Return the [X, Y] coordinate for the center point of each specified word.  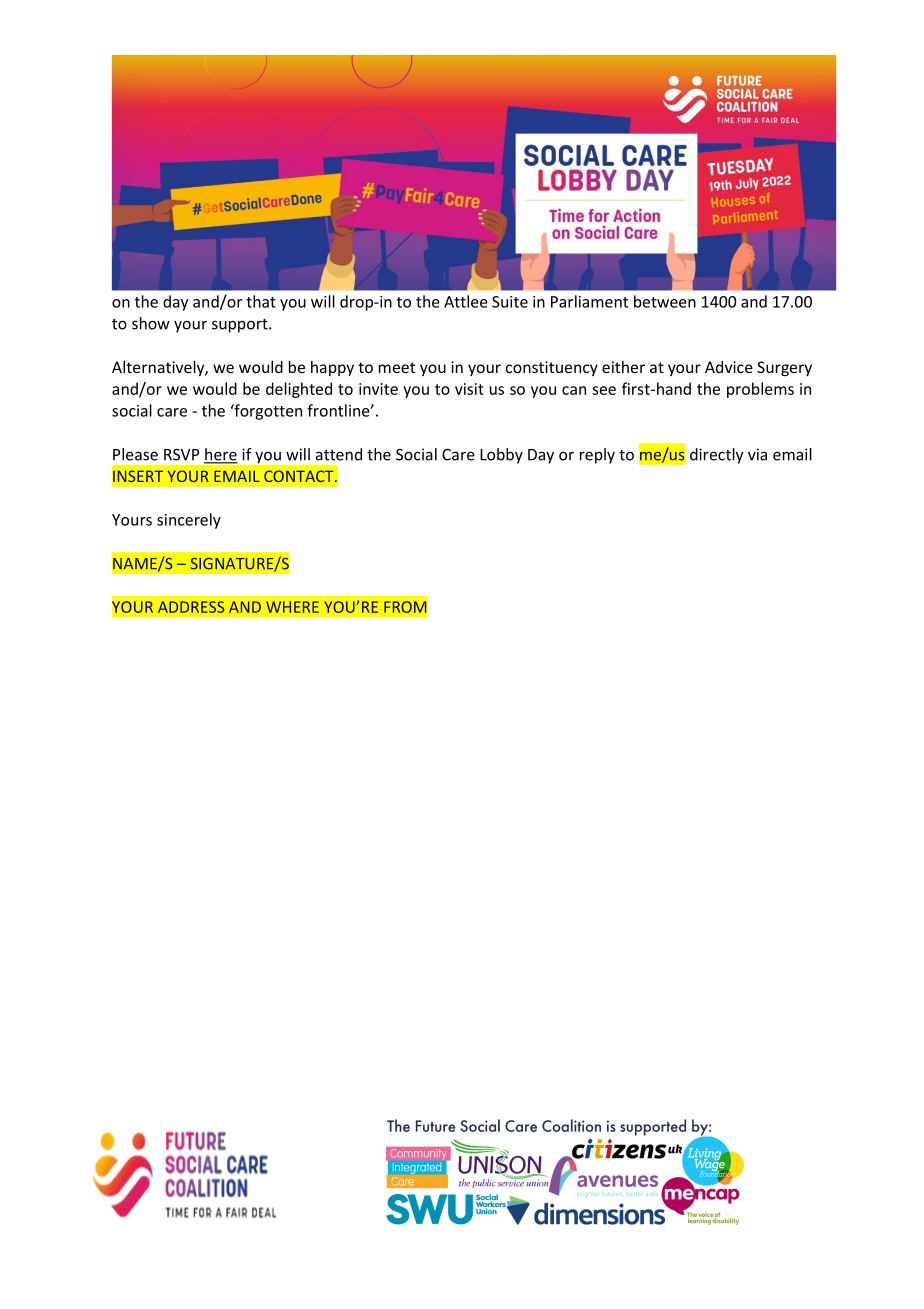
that [261, 301]
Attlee [466, 301]
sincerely [189, 521]
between [665, 301]
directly [716, 456]
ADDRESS [191, 607]
